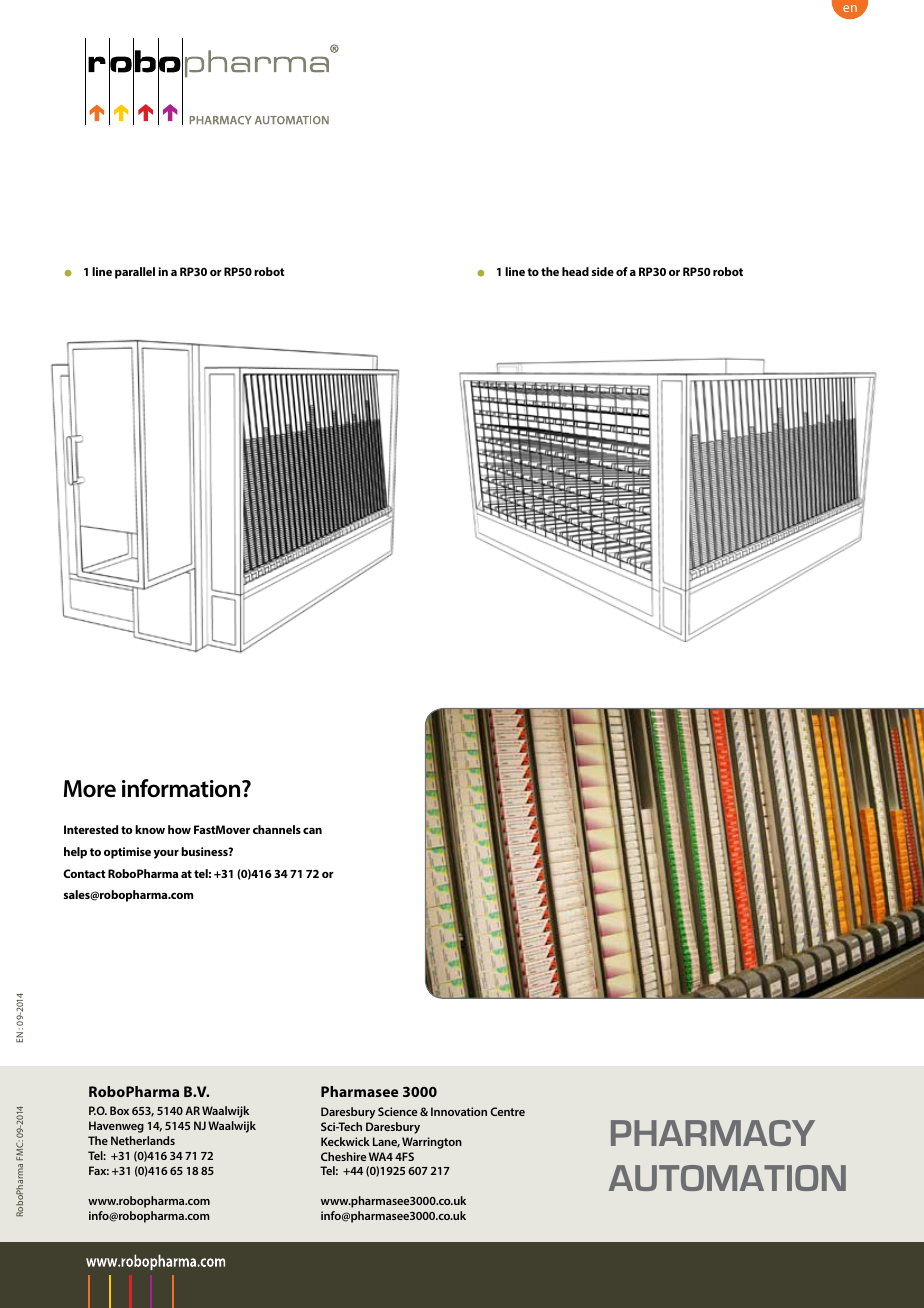 This image has width=924, height=1308. Describe the element at coordinates (90, 789) in the image. I see `More` at that location.
